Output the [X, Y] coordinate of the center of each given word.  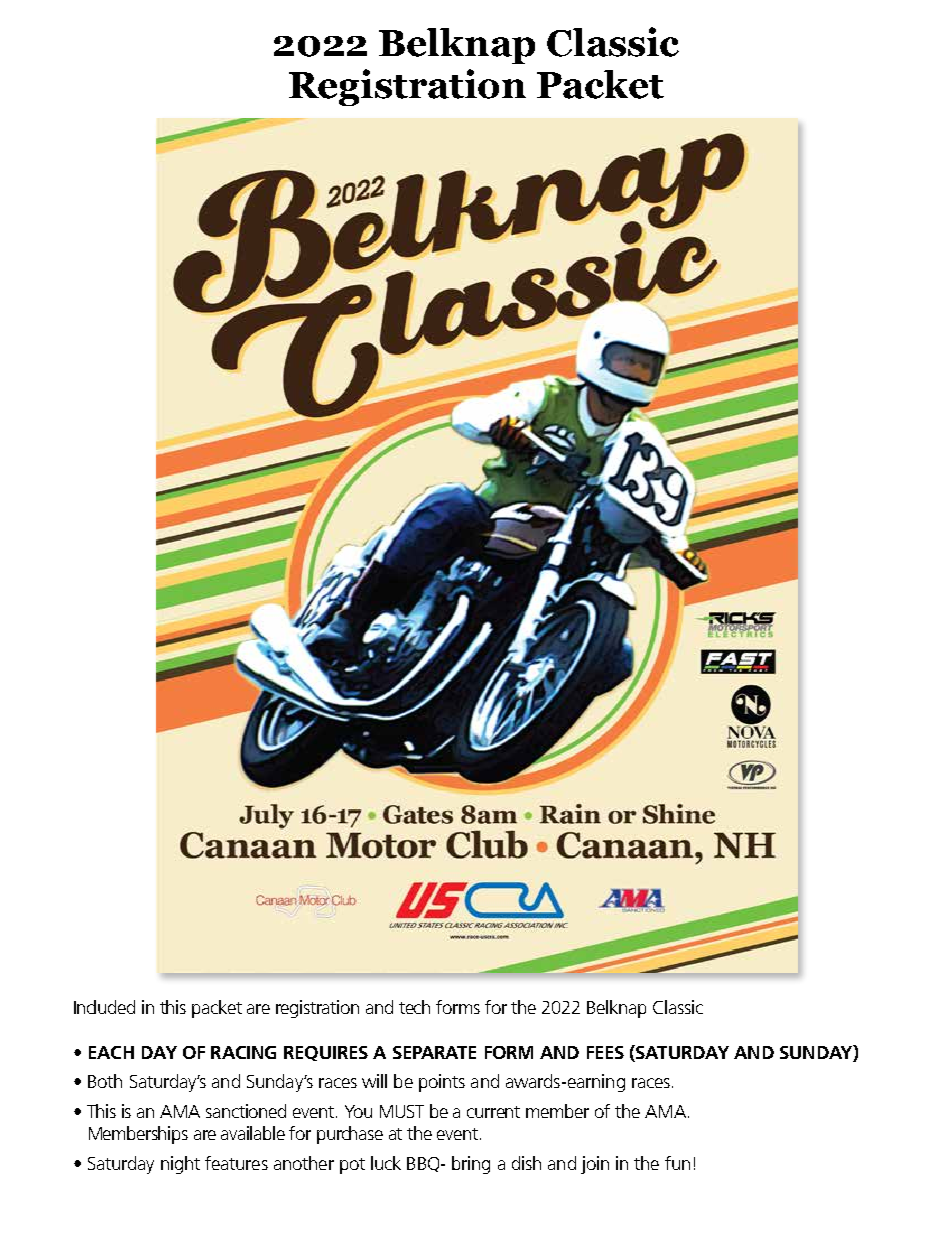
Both [105, 1081]
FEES [605, 1052]
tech [414, 1007]
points [442, 1083]
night [180, 1165]
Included [104, 1007]
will [374, 1081]
